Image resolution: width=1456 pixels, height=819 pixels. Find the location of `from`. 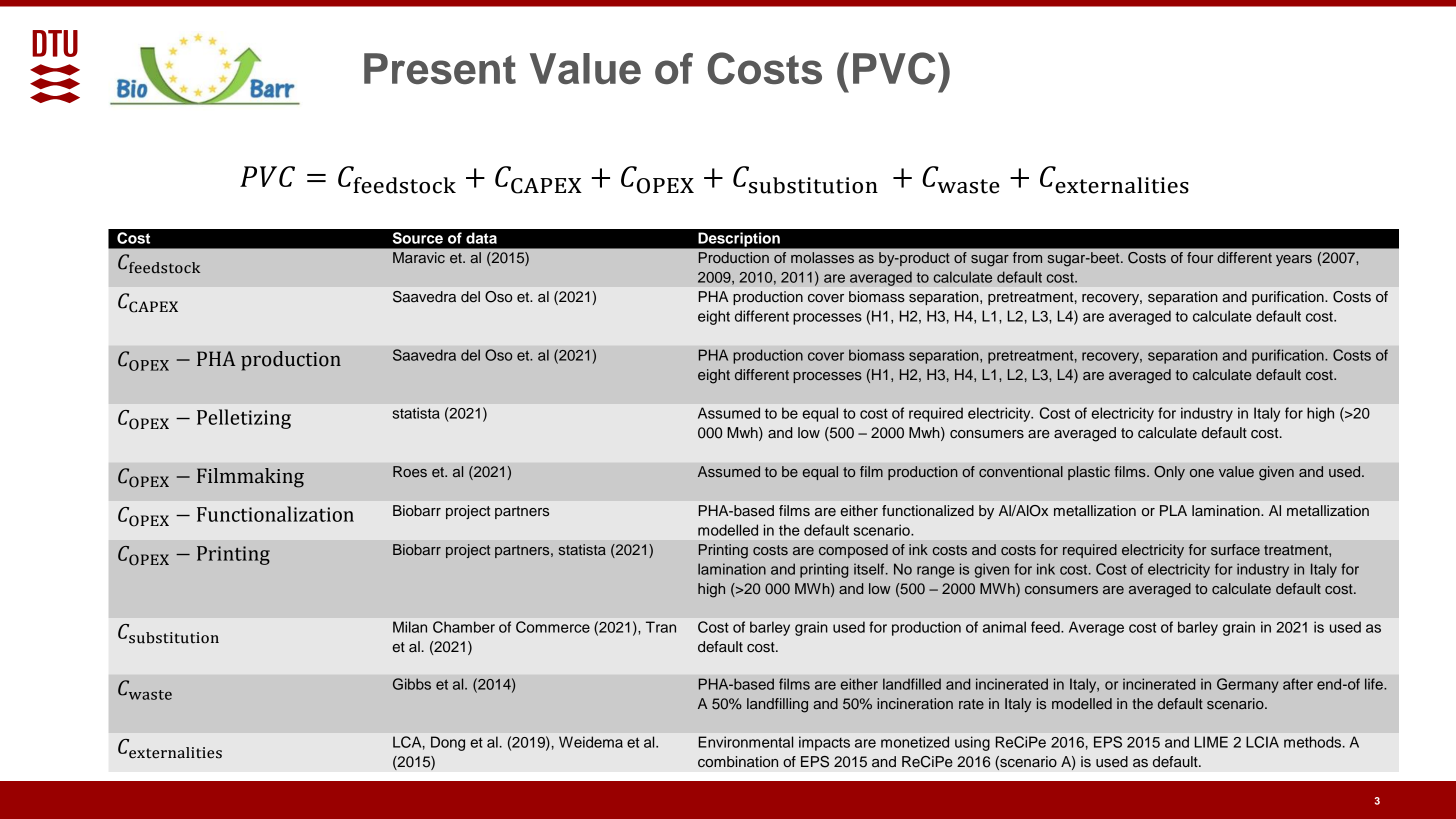

from is located at coordinates (1027, 257).
